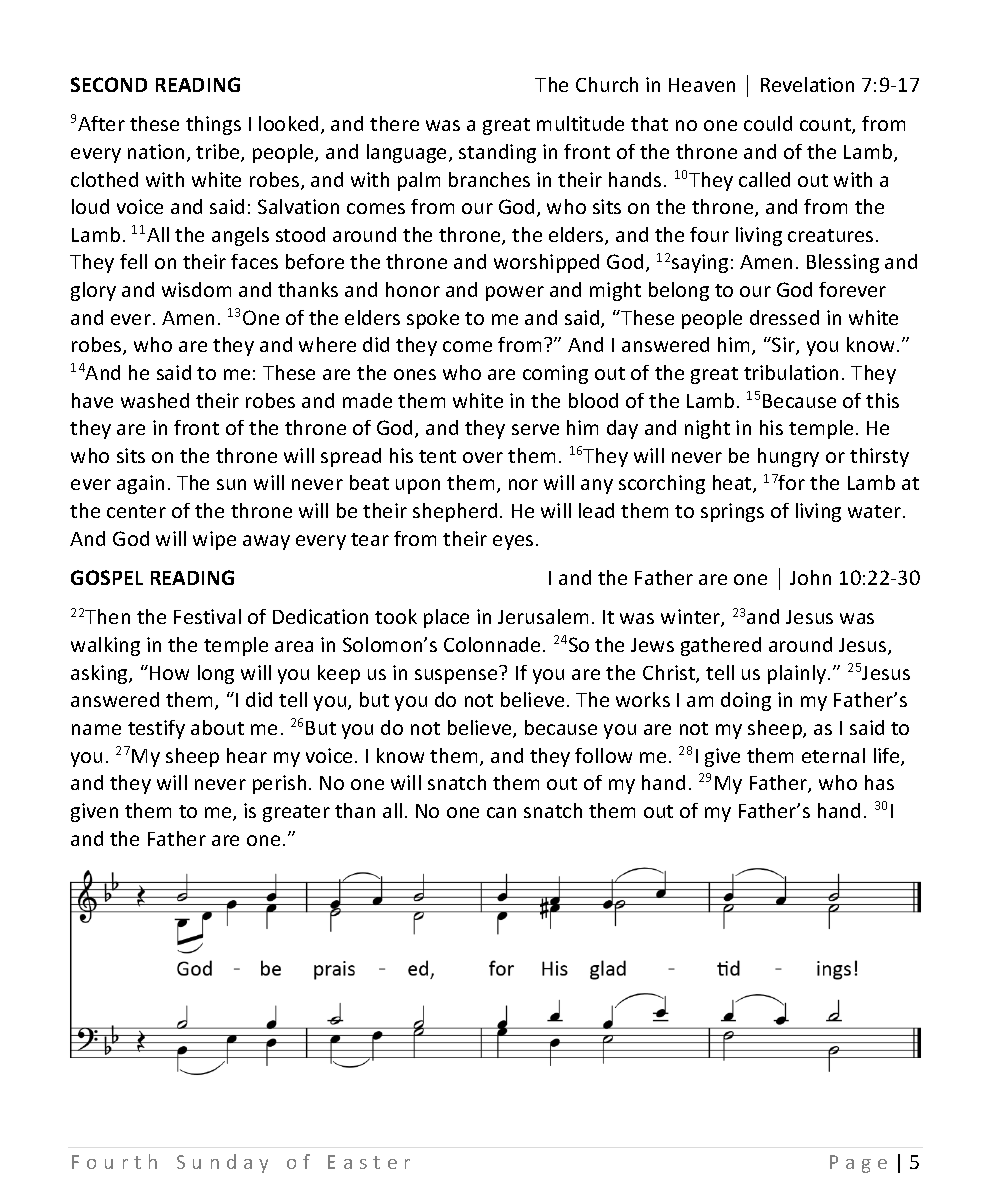 The height and width of the image is (1204, 991). I want to click on perish, so click(279, 784).
